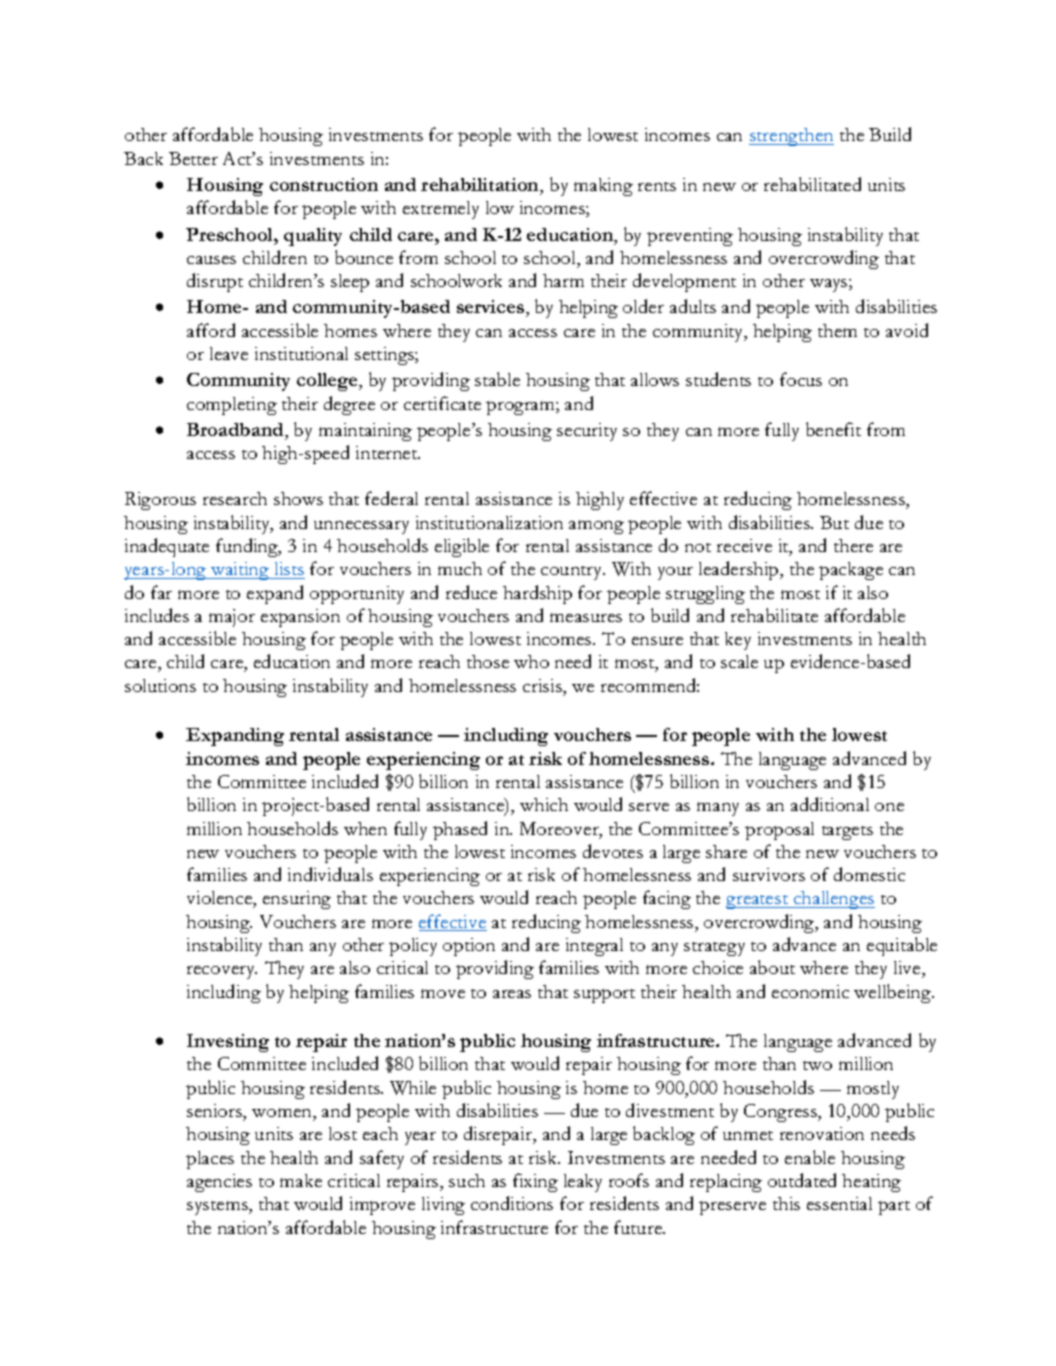 Image resolution: width=1056 pixels, height=1366 pixels. Describe the element at coordinates (481, 184) in the screenshot. I see `rehabilitation` at that location.
